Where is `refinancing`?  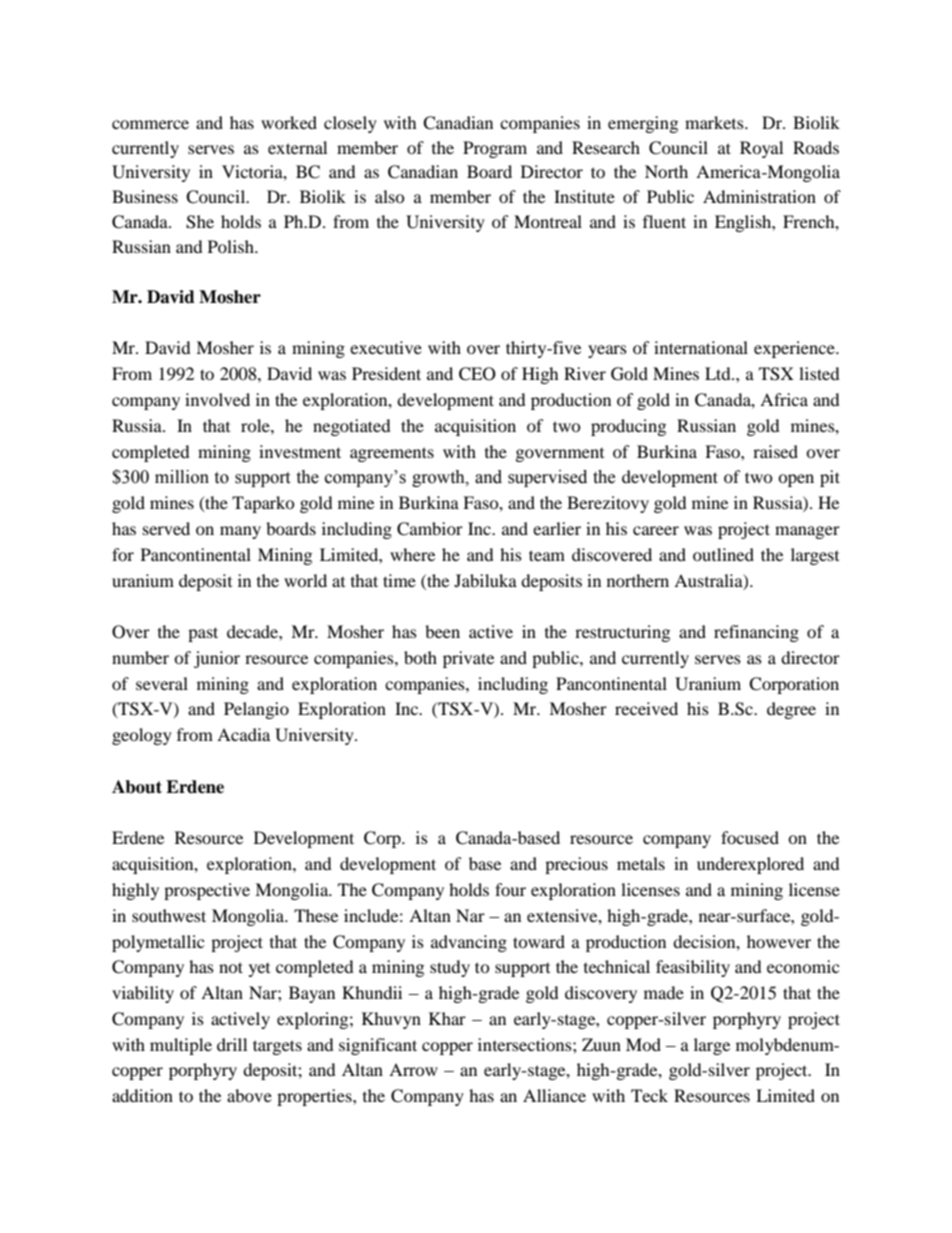 refinancing is located at coordinates (756, 633).
